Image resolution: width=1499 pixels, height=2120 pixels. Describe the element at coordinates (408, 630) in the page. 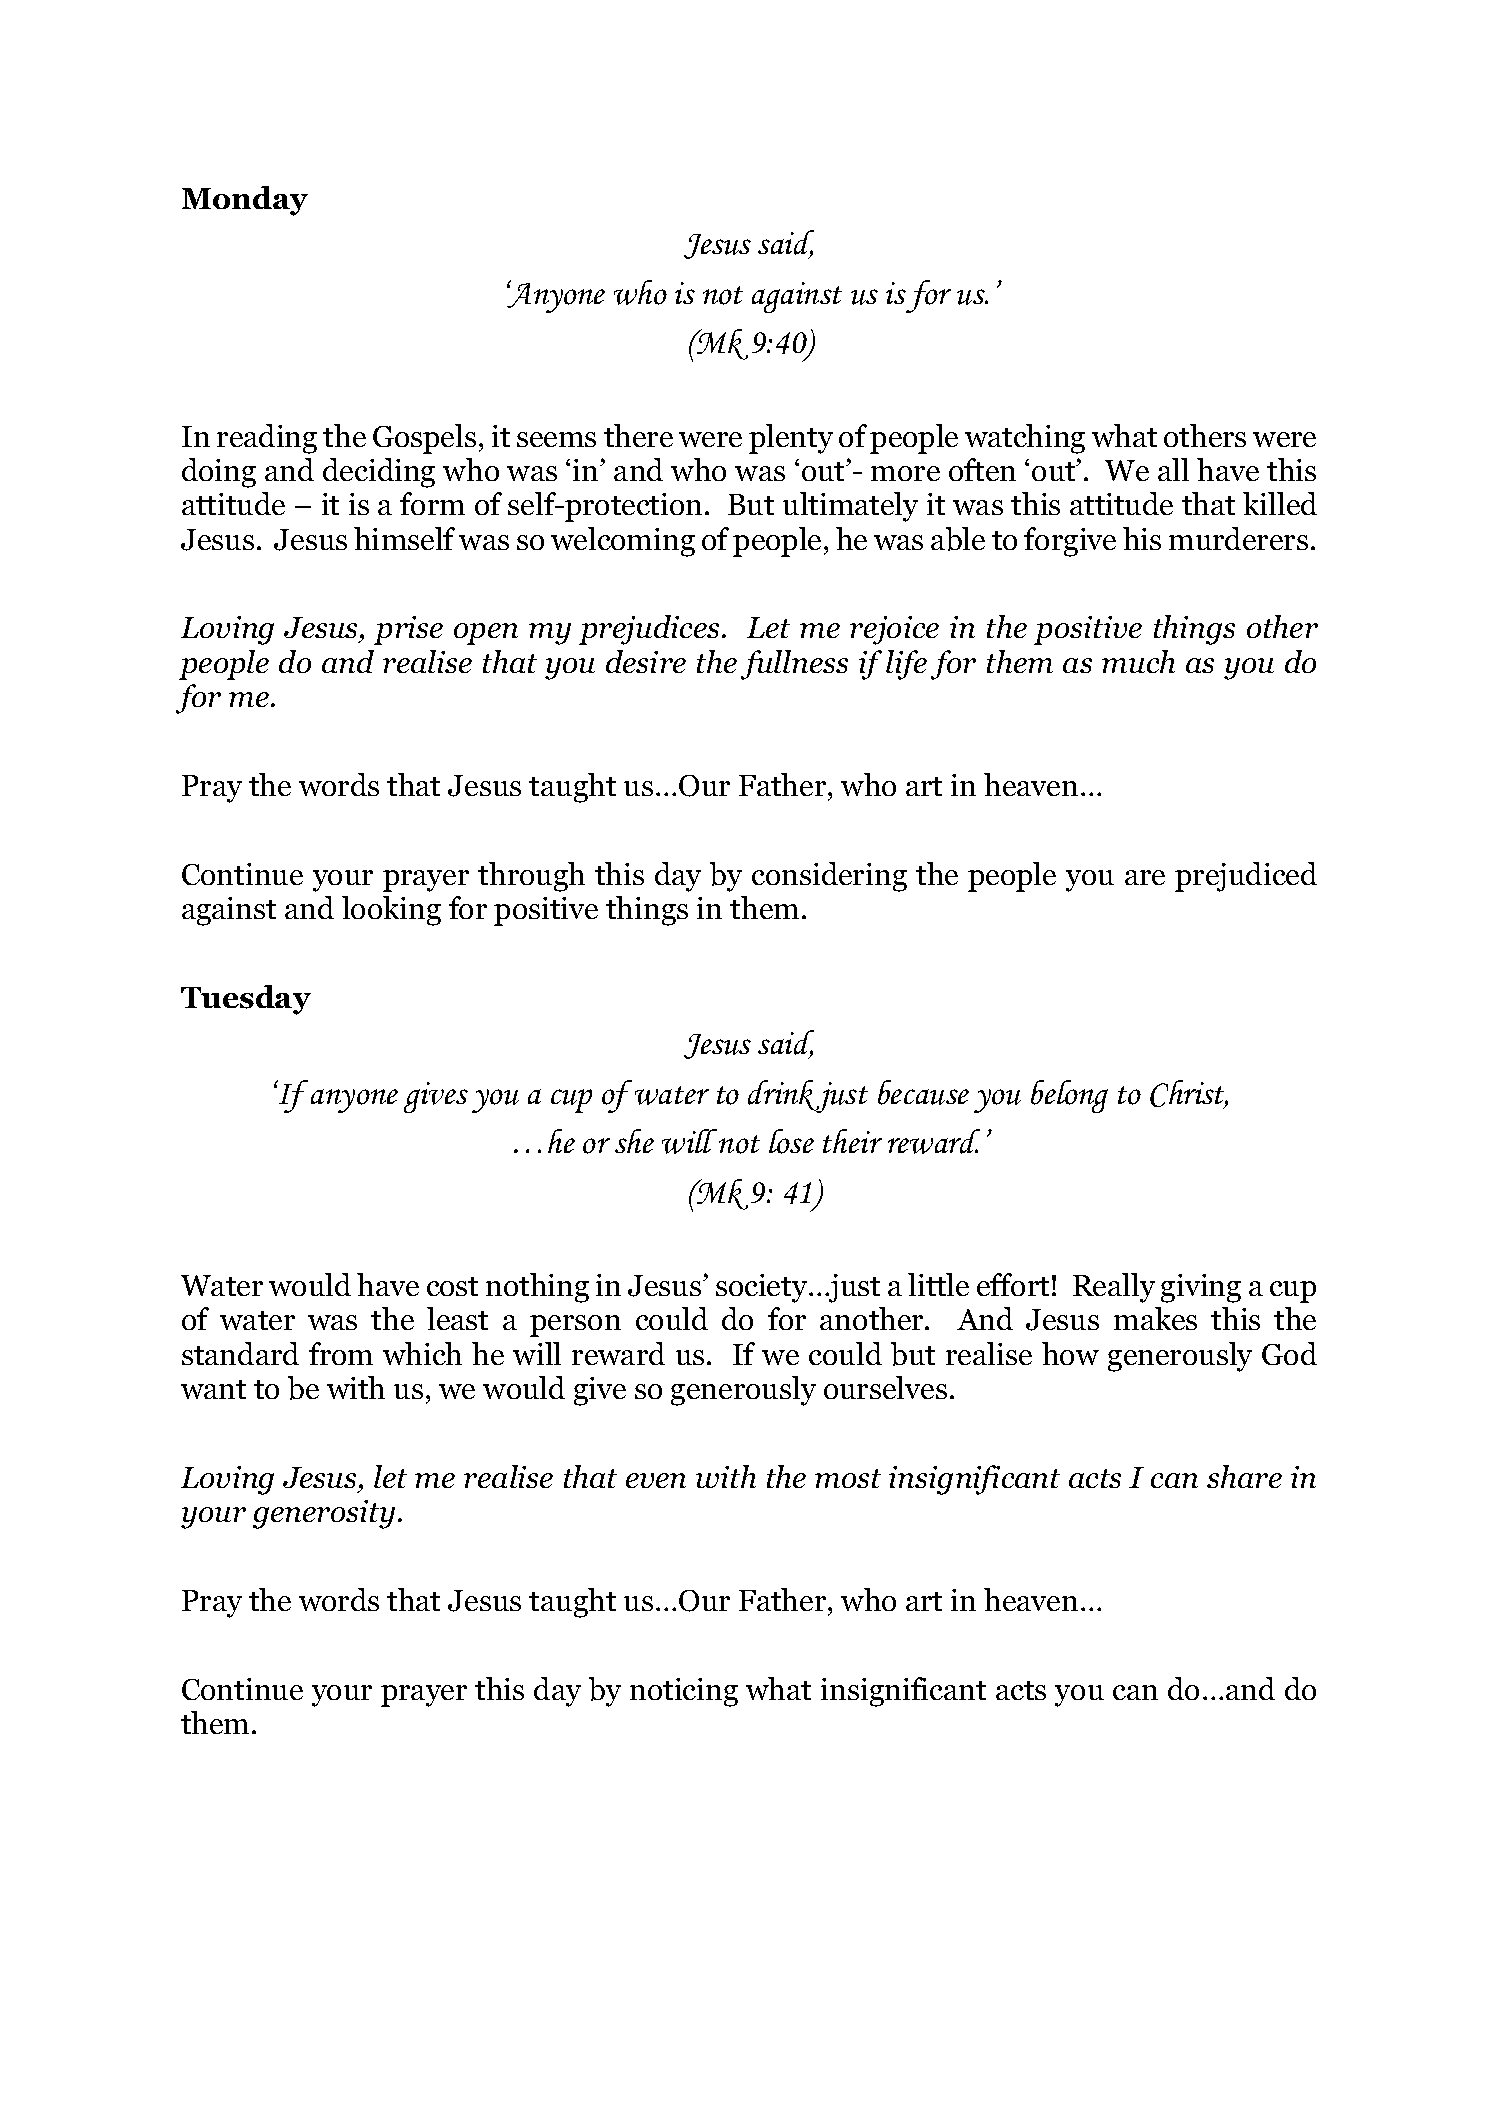

I see `prise` at that location.
